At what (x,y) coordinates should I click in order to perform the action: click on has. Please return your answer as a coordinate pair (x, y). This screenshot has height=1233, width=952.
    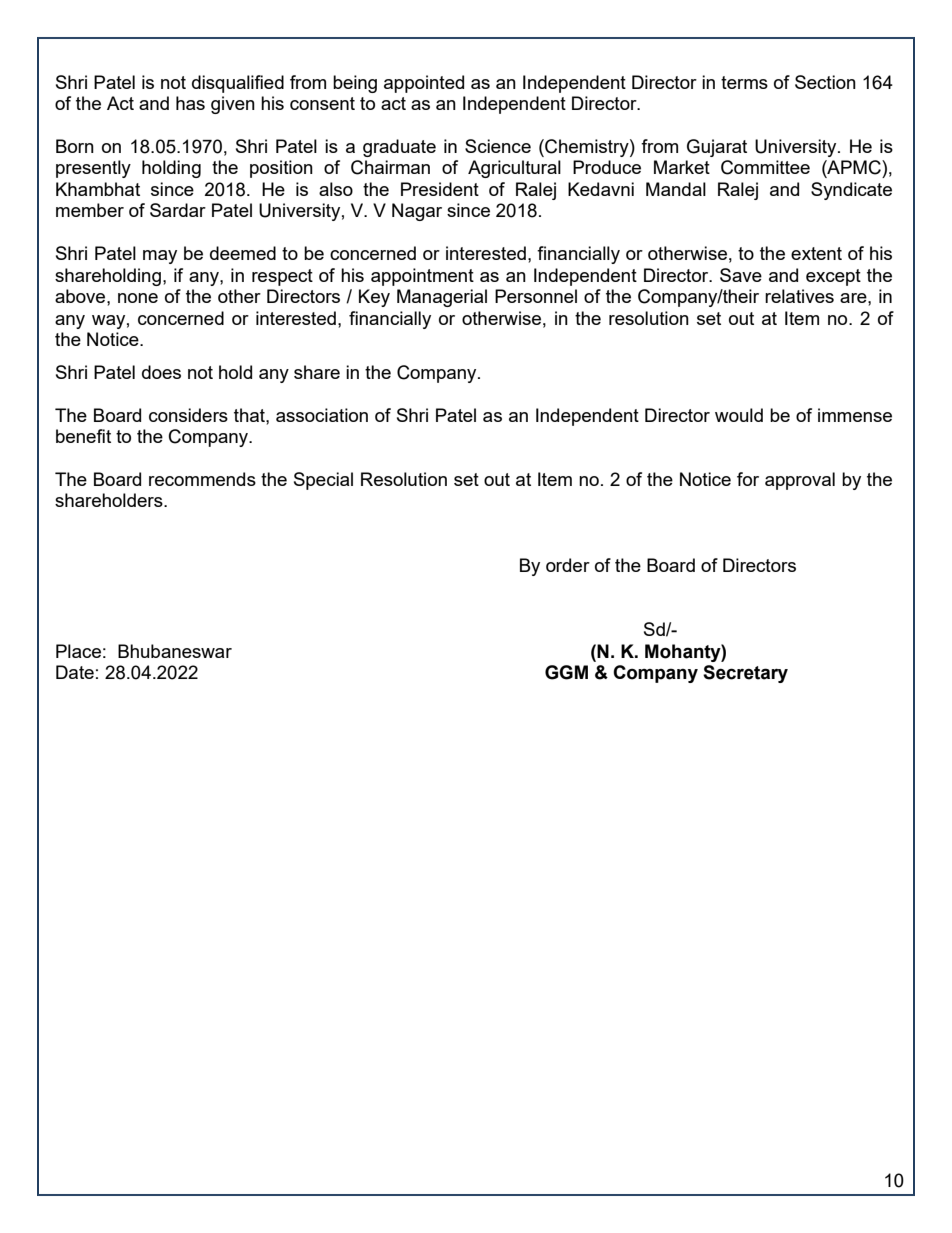
    Looking at the image, I should click on (190, 103).
